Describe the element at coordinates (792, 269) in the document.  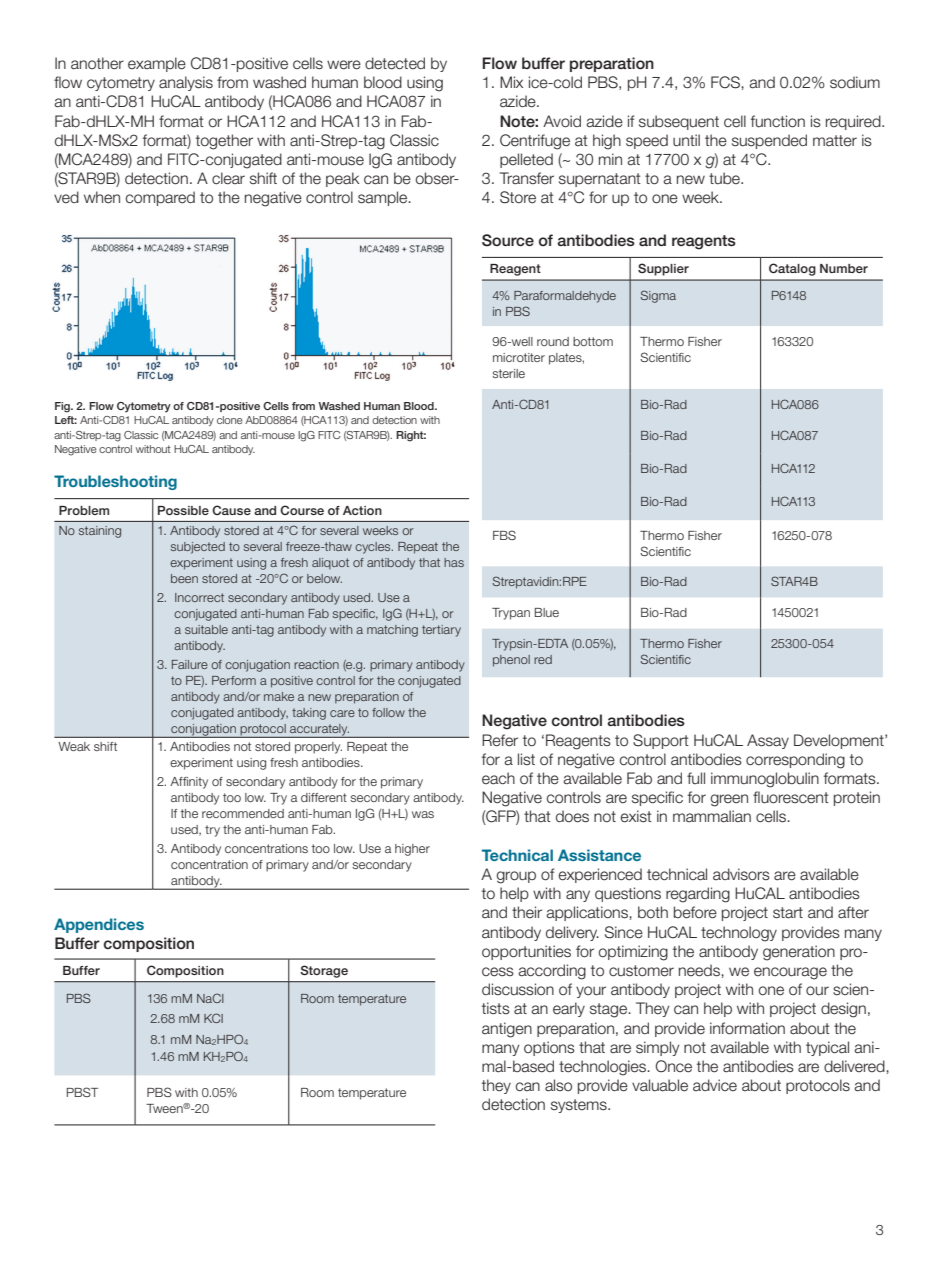
I see `Catalog` at that location.
